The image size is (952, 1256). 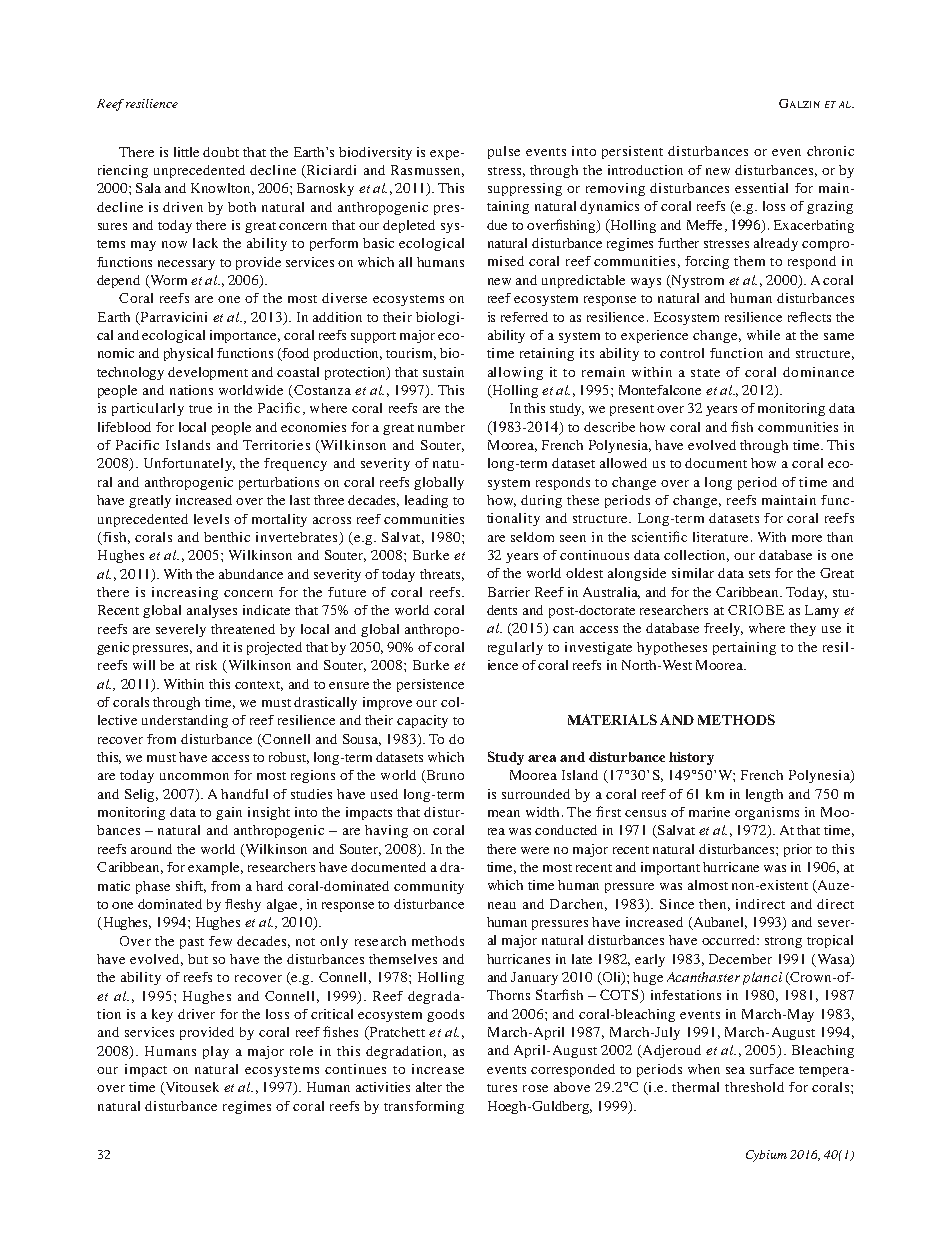 What do you see at coordinates (761, 188) in the page?
I see `essential` at bounding box center [761, 188].
